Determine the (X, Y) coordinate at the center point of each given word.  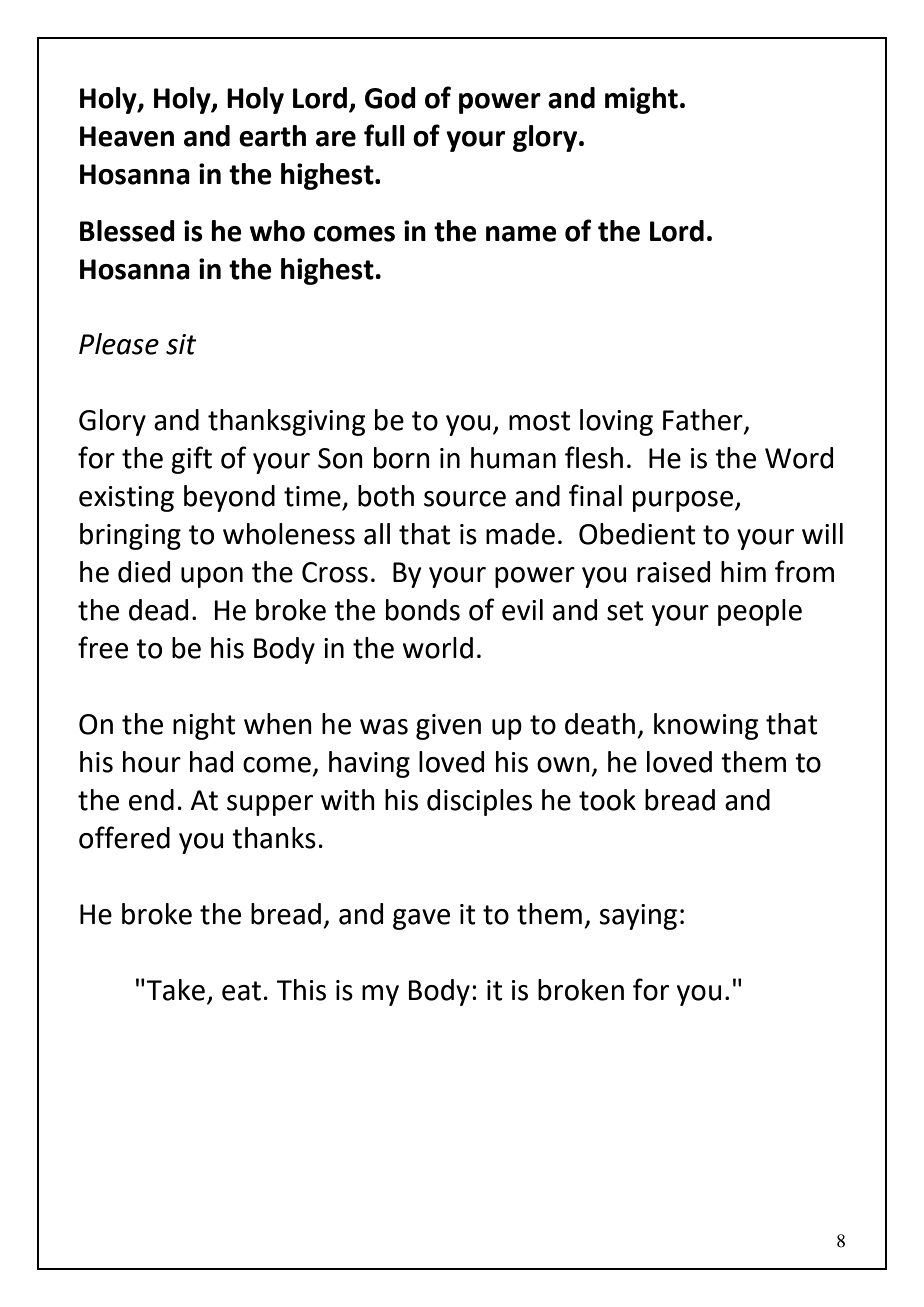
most (540, 421)
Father (704, 421)
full (384, 135)
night (204, 726)
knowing (706, 726)
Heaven (127, 136)
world (438, 648)
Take (174, 990)
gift (191, 460)
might (641, 100)
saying (638, 917)
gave (421, 919)
